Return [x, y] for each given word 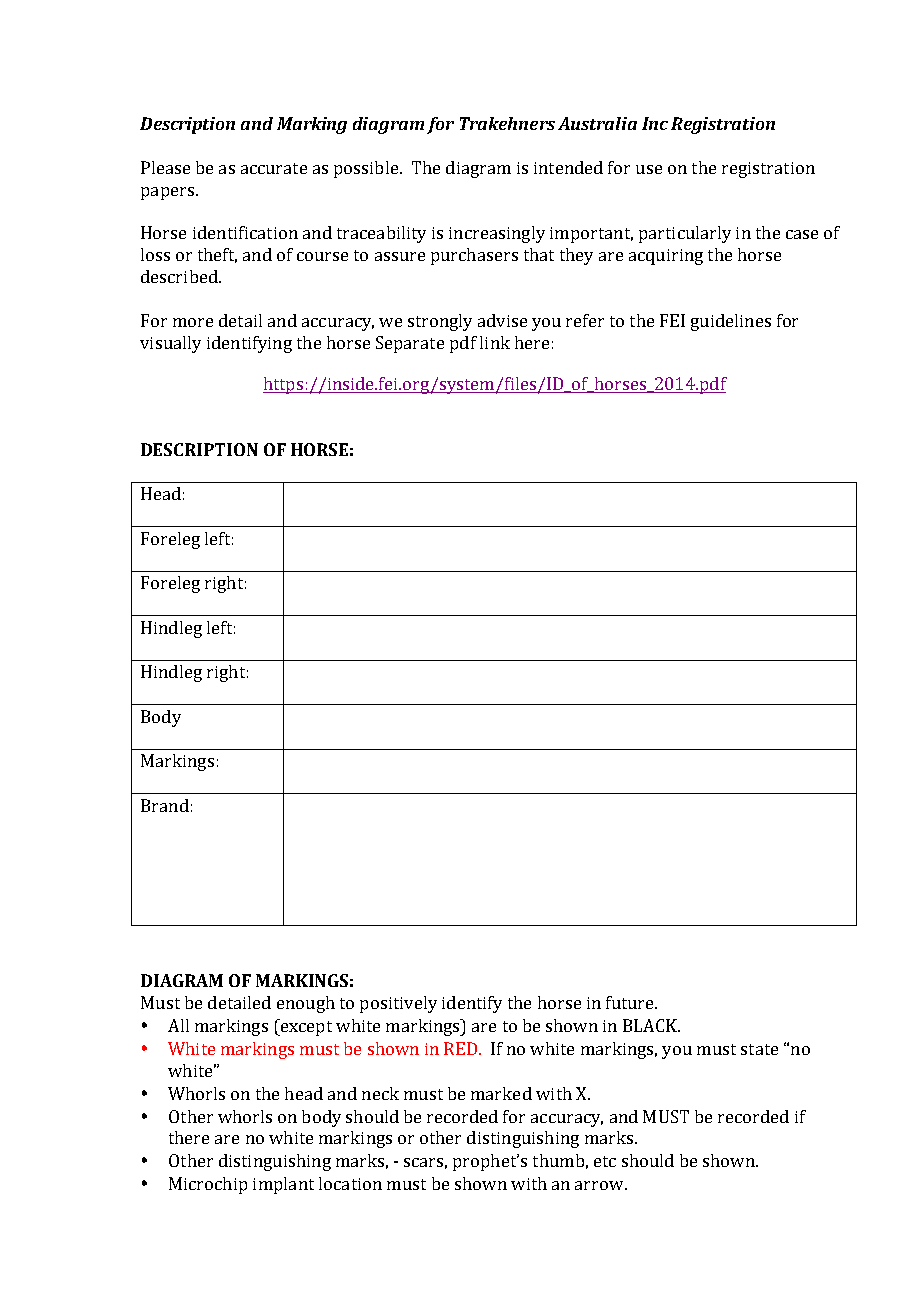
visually [170, 344]
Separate [410, 344]
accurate [274, 168]
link [495, 342]
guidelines [731, 322]
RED [460, 1048]
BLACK [651, 1025]
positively [398, 1004]
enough [306, 1004]
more [193, 322]
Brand [165, 805]
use [649, 169]
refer [585, 320]
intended [568, 167]
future [631, 1002]
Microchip [208, 1185]
